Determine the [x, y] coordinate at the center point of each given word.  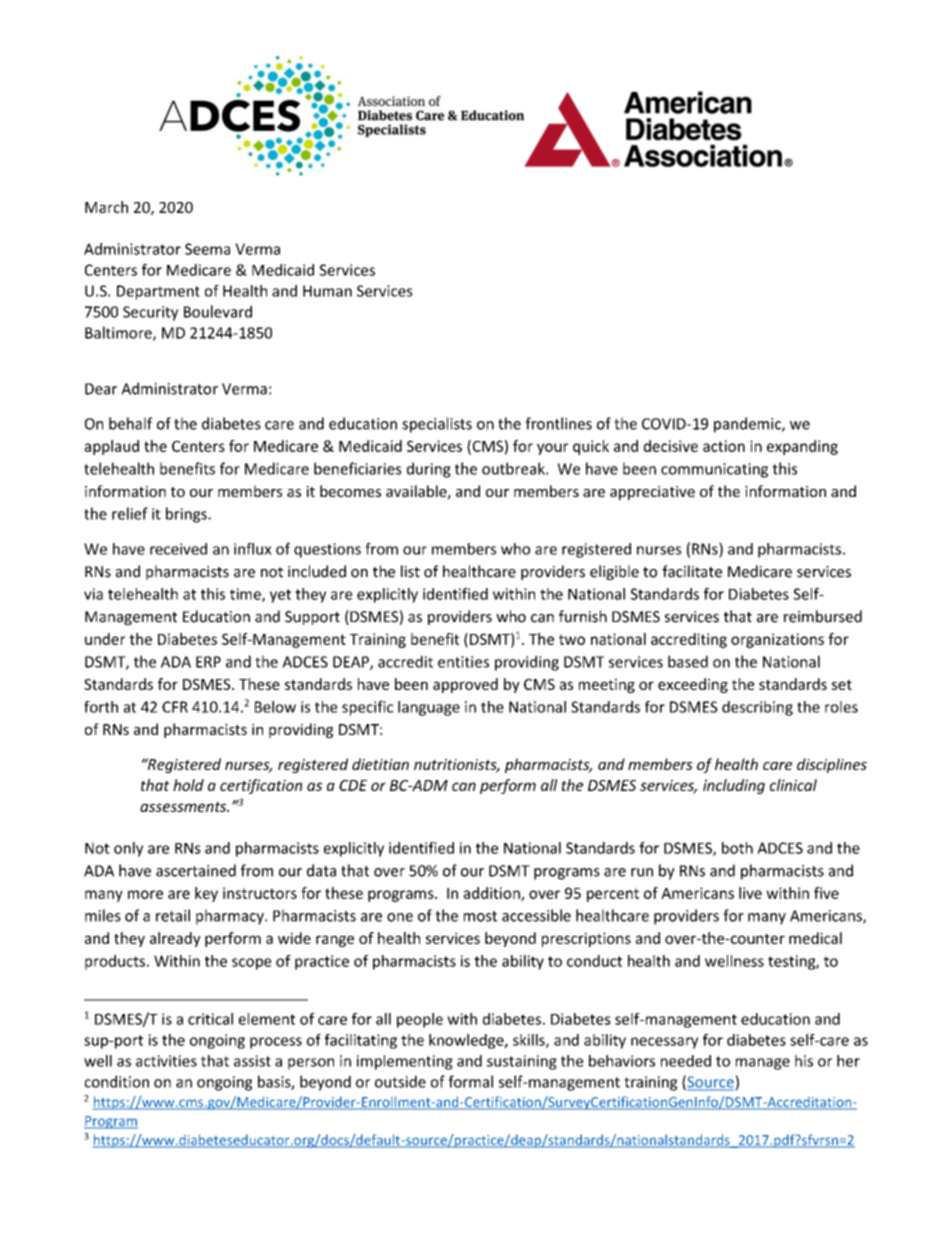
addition [493, 894]
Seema [207, 249]
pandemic [748, 425]
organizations [777, 640]
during [429, 470]
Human [327, 291]
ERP [208, 662]
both [737, 848]
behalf [131, 423]
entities [463, 662]
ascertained [196, 870]
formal [470, 1081]
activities [166, 1061]
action [724, 446]
